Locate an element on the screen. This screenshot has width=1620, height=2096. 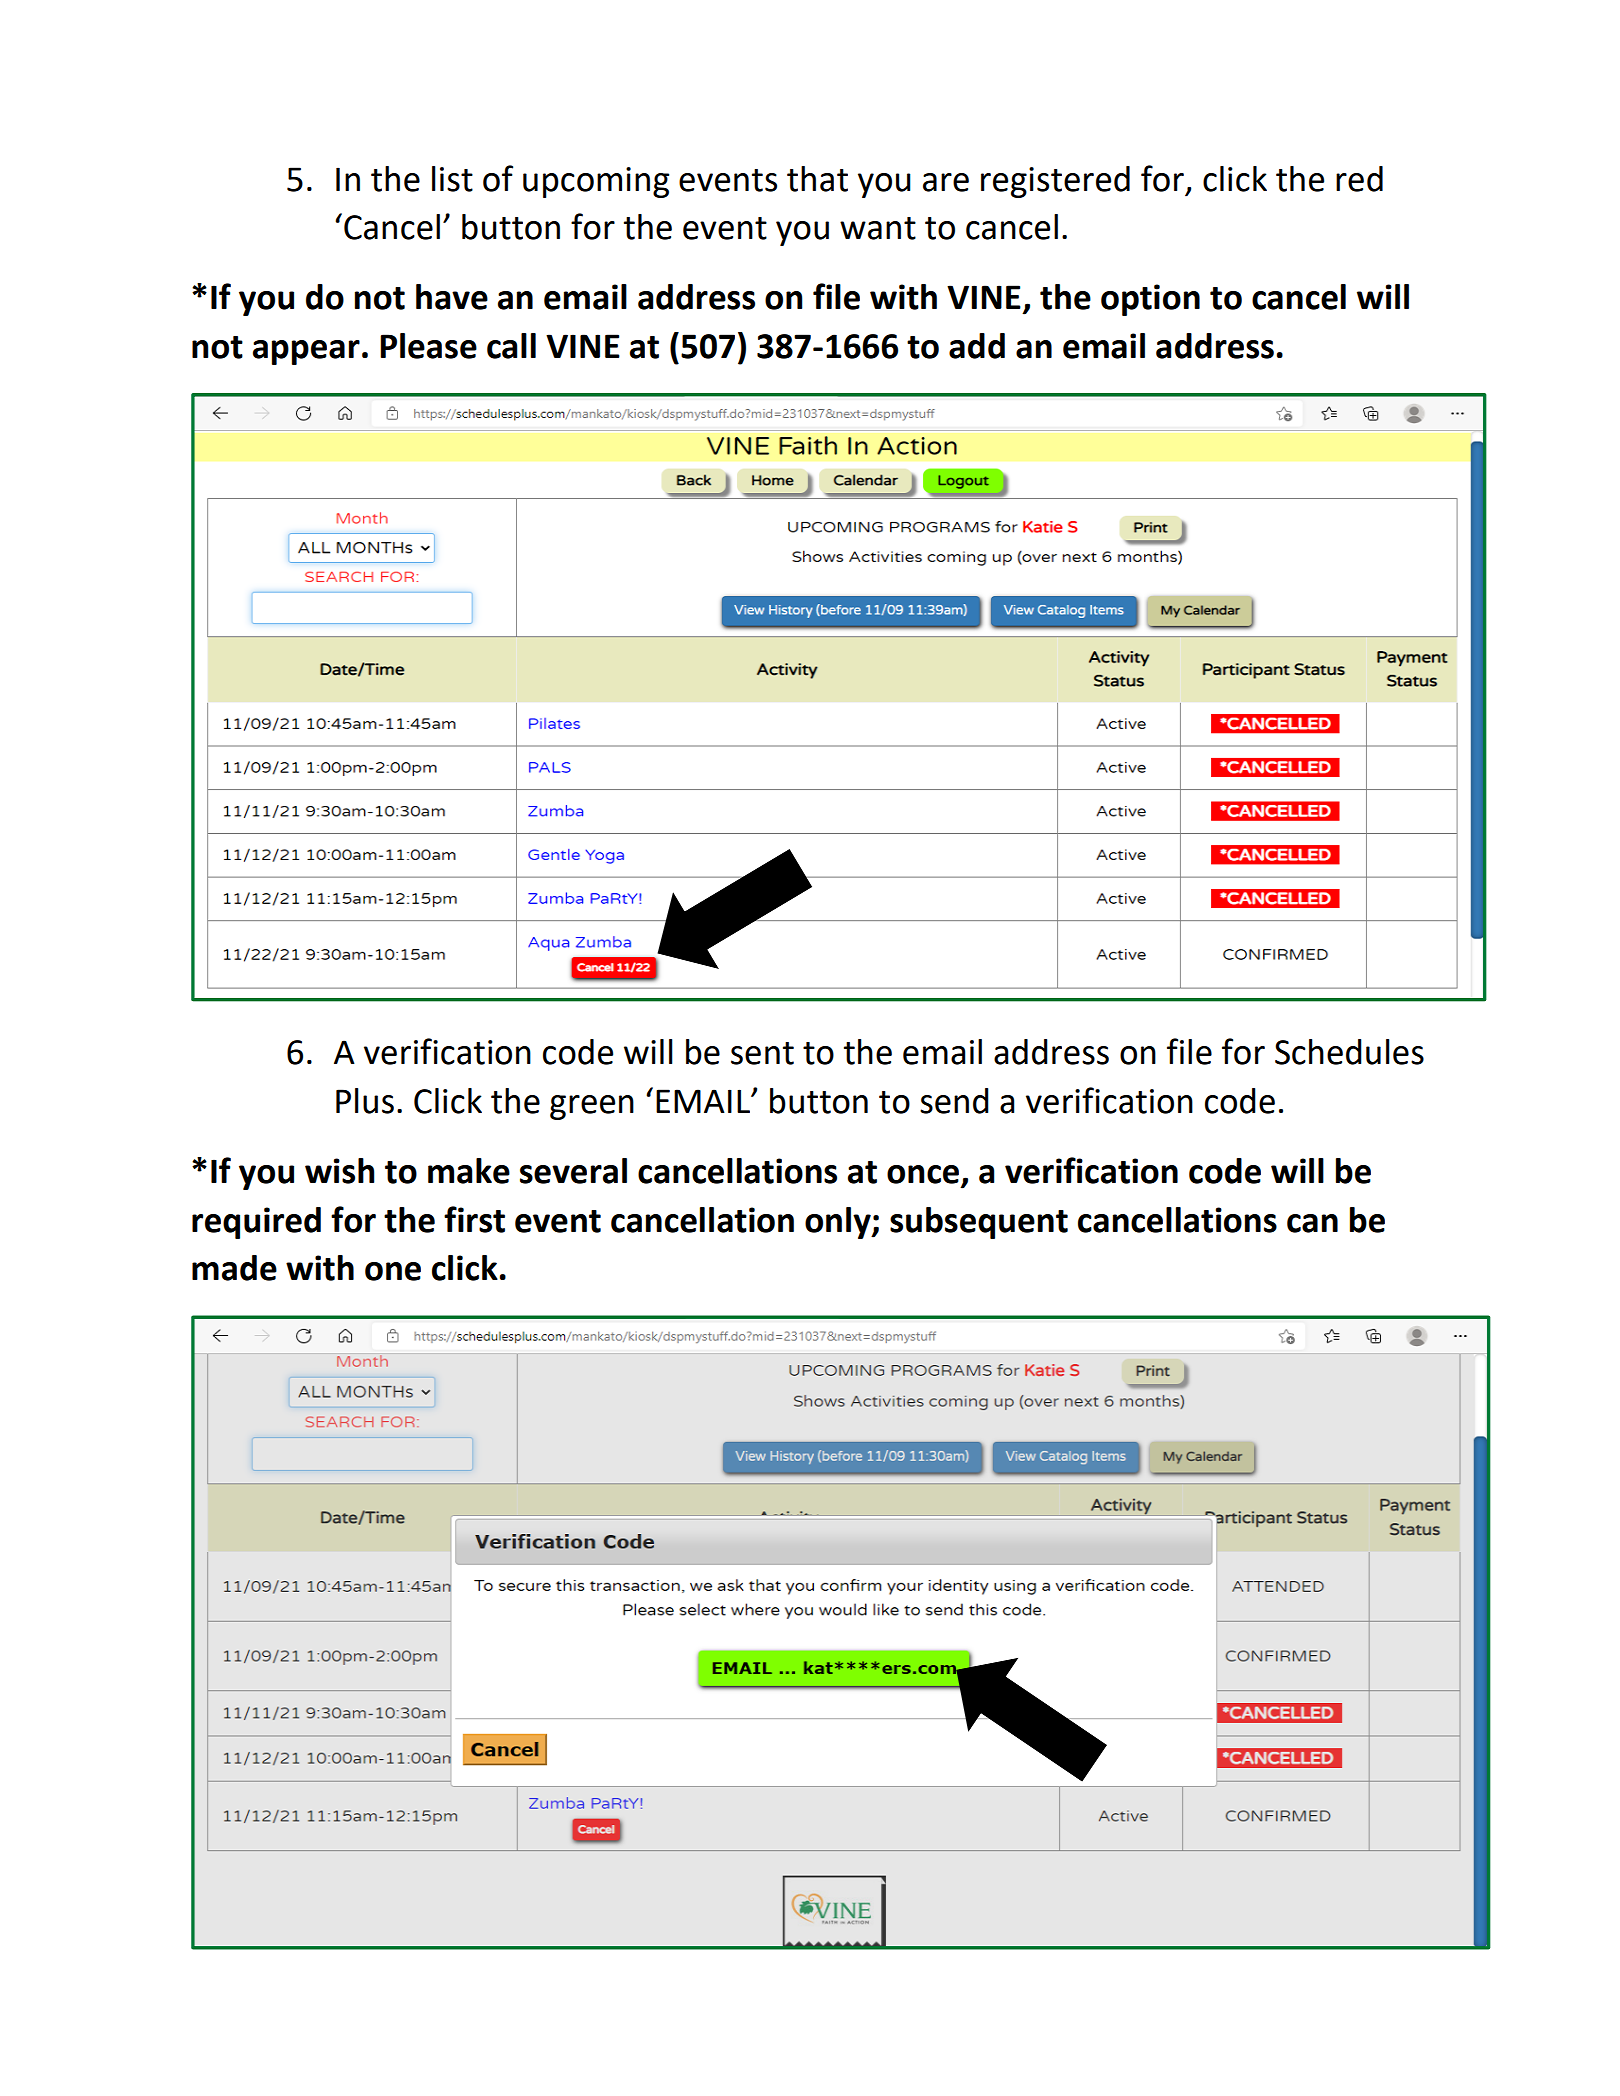
appear is located at coordinates (306, 352).
